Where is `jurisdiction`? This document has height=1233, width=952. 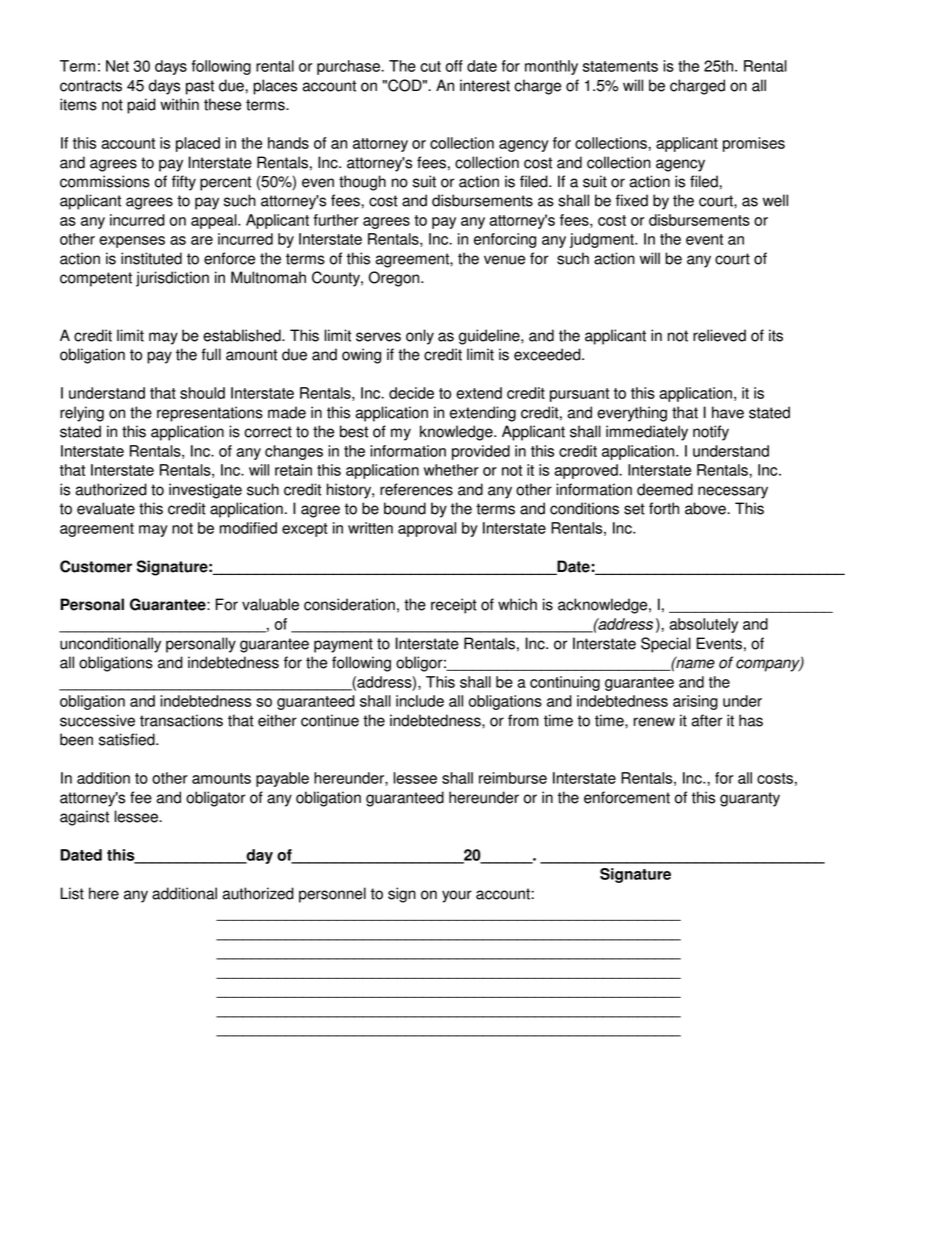 jurisdiction is located at coordinates (172, 279).
